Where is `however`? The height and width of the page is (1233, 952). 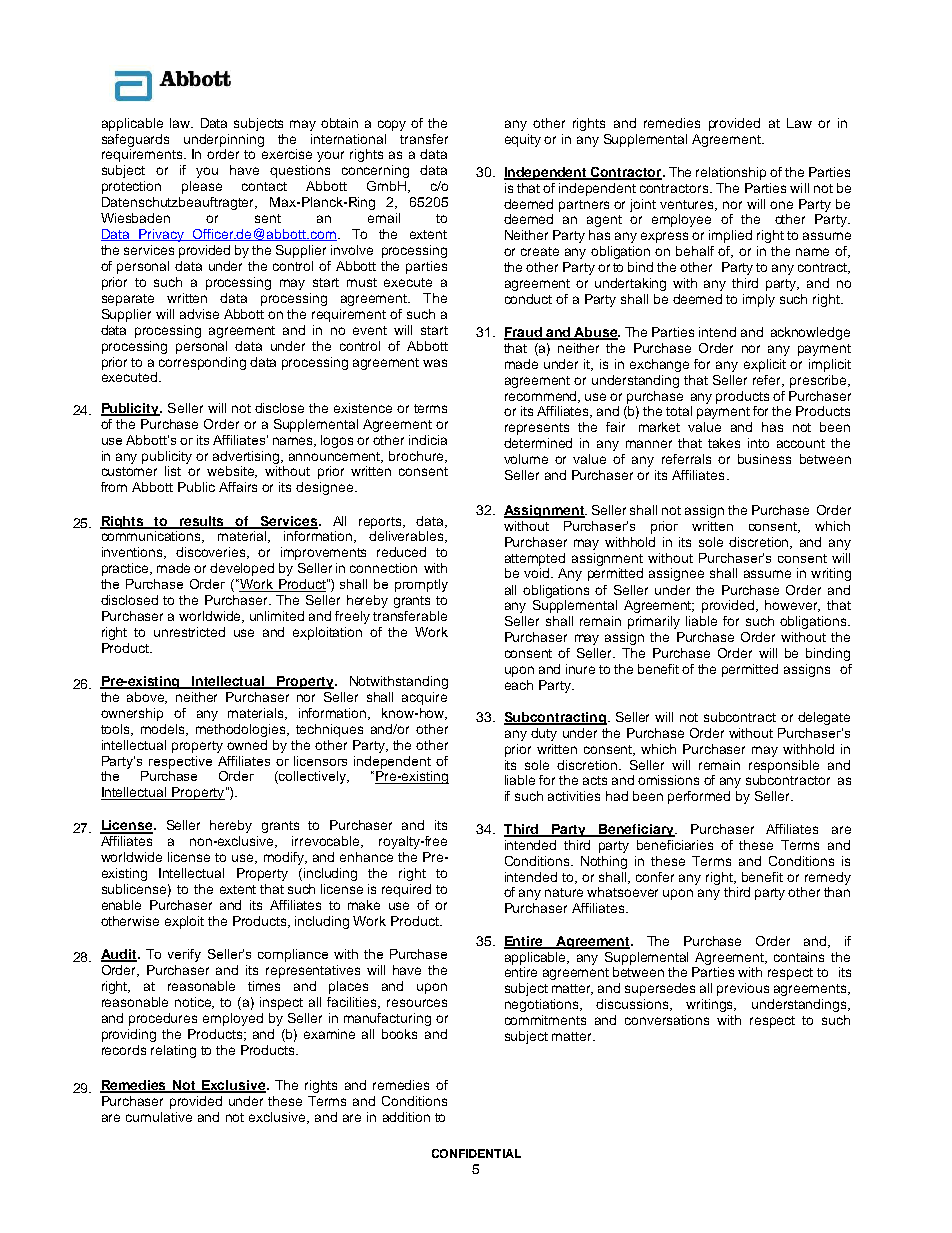
however is located at coordinates (792, 606).
